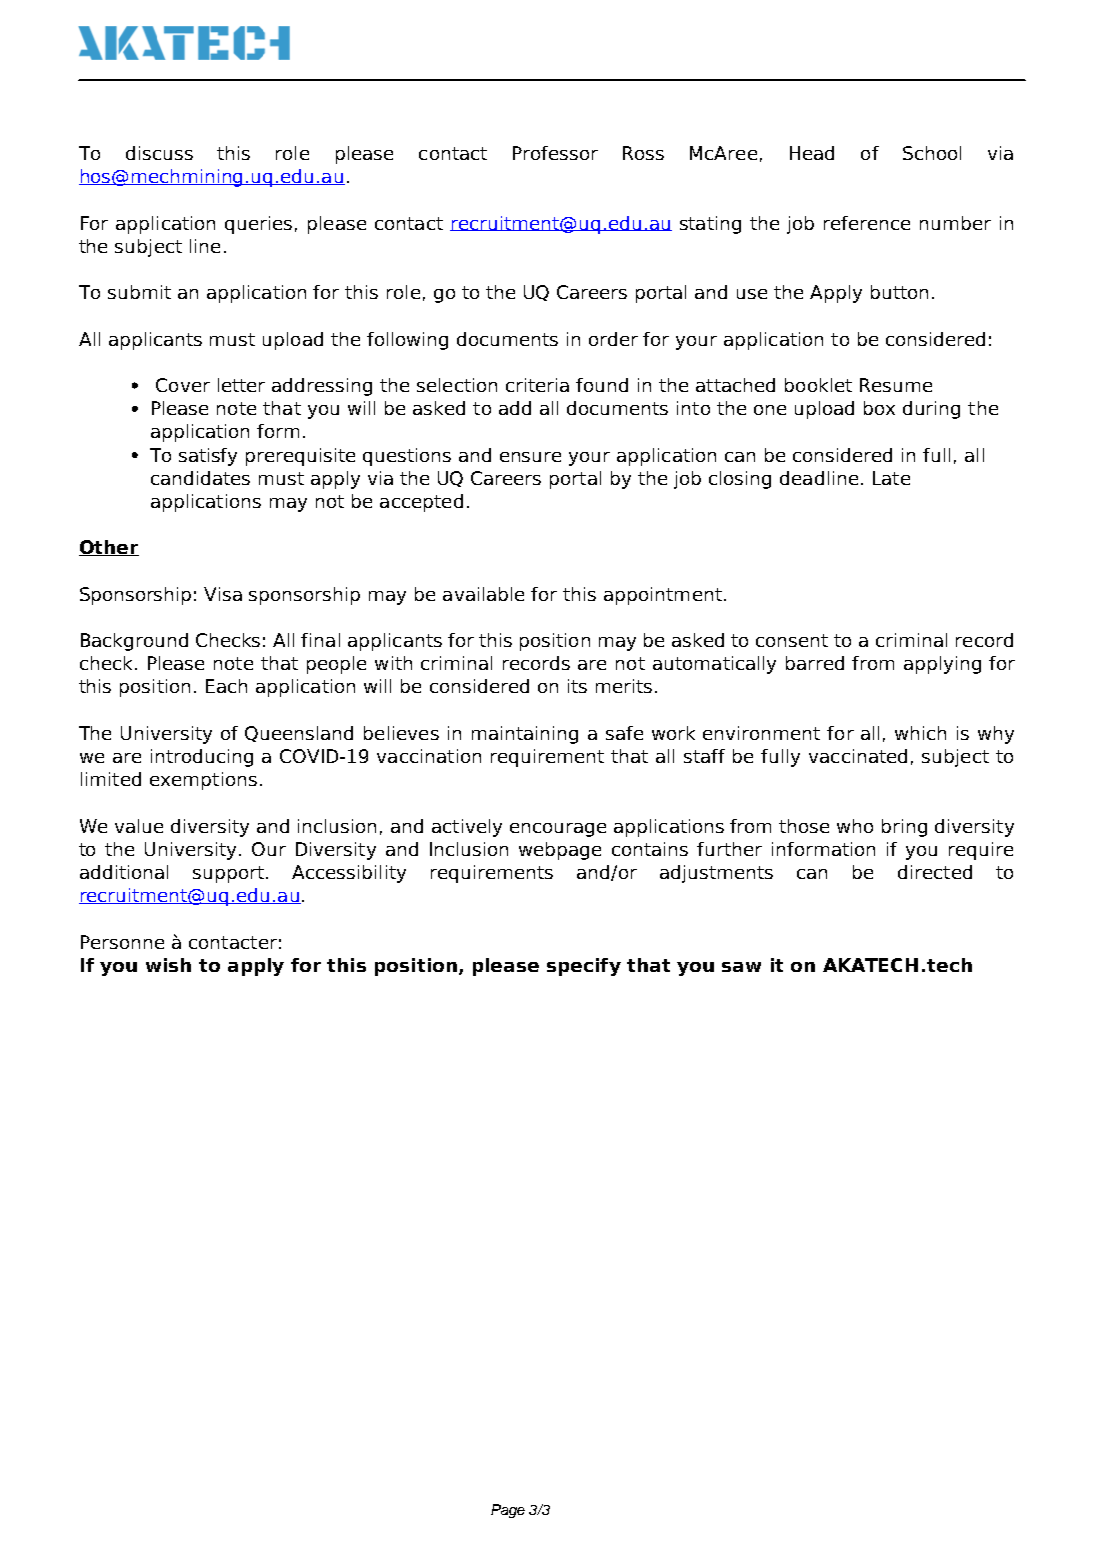 The height and width of the screenshot is (1562, 1104). What do you see at coordinates (932, 153) in the screenshot?
I see `School` at bounding box center [932, 153].
